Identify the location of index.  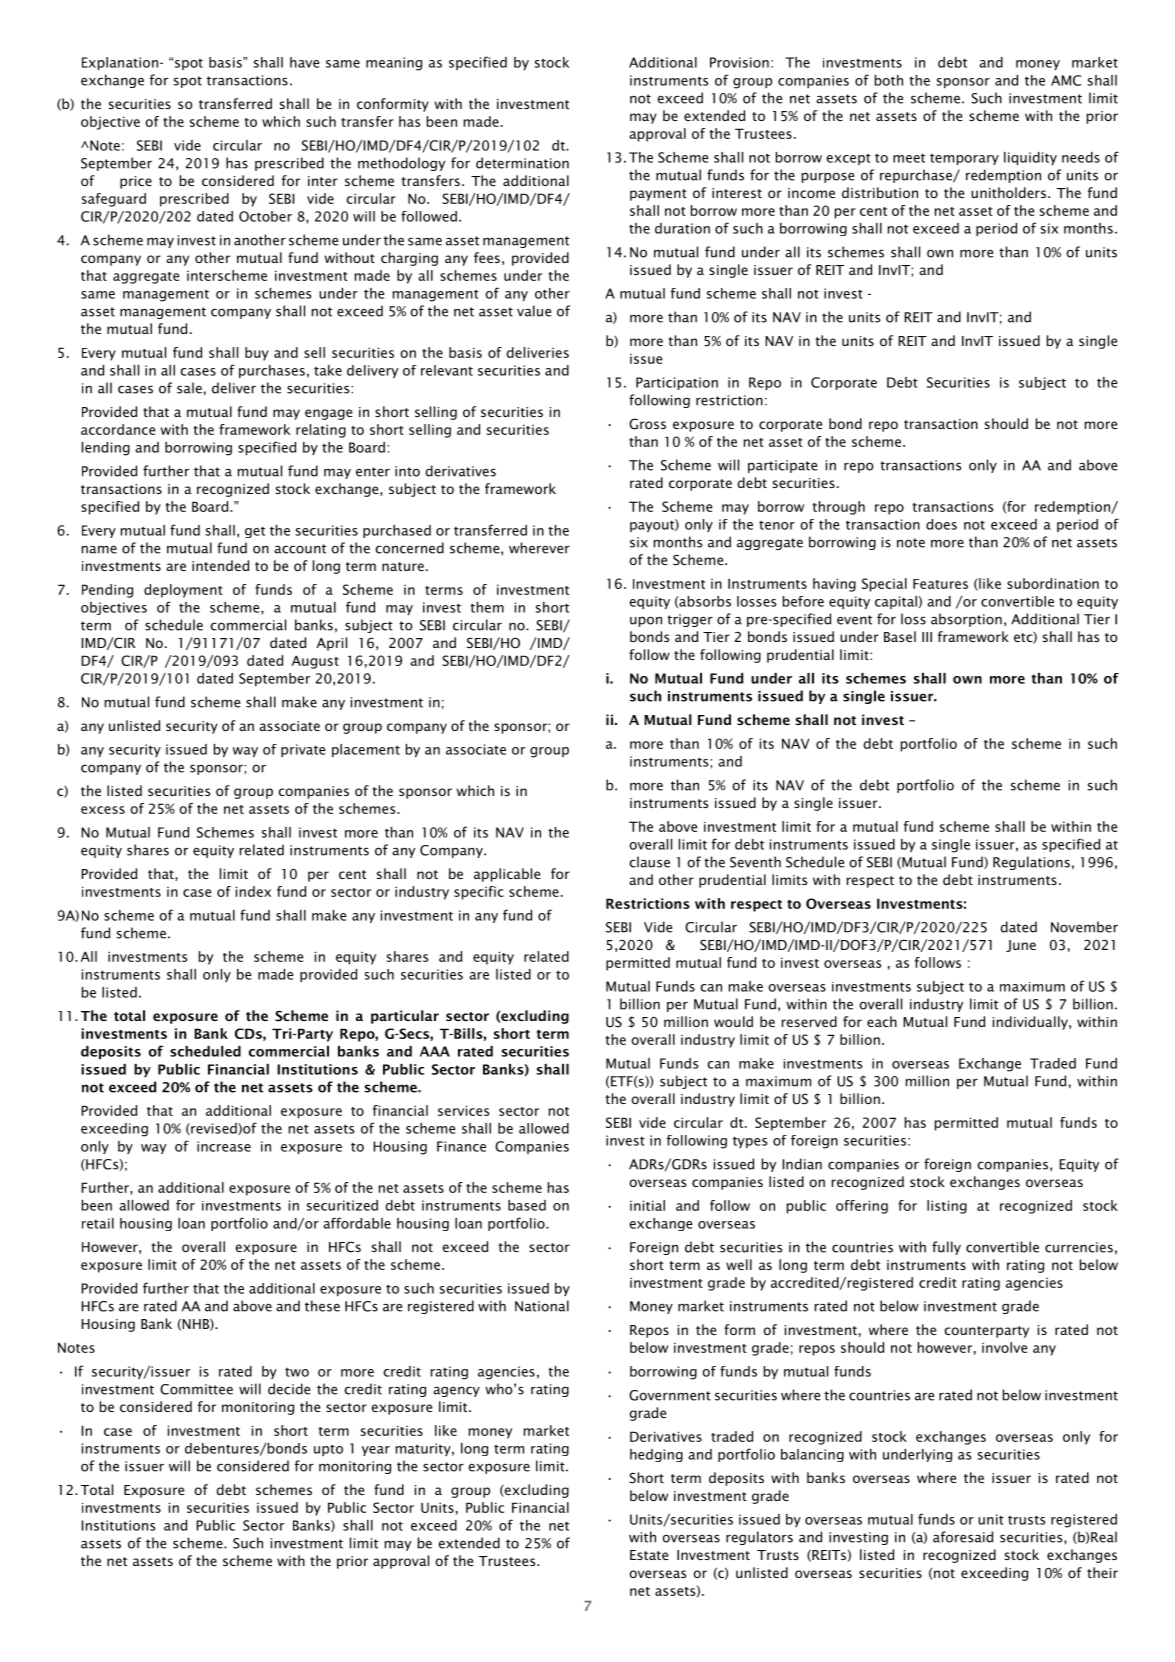
(253, 891).
